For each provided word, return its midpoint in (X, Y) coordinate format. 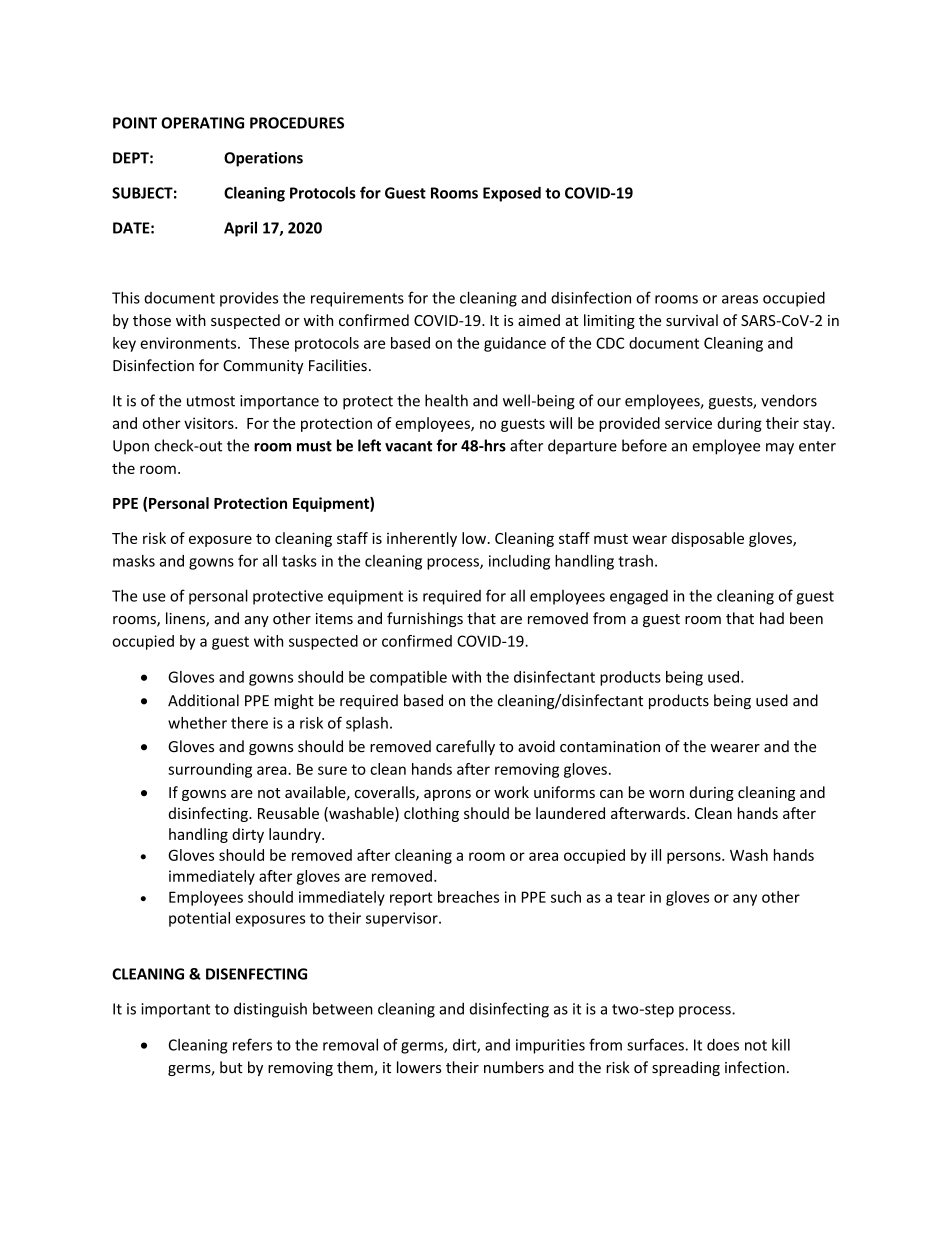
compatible (408, 678)
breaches (468, 897)
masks (134, 561)
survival (692, 320)
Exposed (512, 194)
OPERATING (202, 123)
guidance (515, 344)
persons (695, 858)
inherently (422, 539)
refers (252, 1044)
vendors (789, 400)
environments (189, 343)
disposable (707, 539)
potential (199, 919)
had (772, 618)
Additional (203, 700)
